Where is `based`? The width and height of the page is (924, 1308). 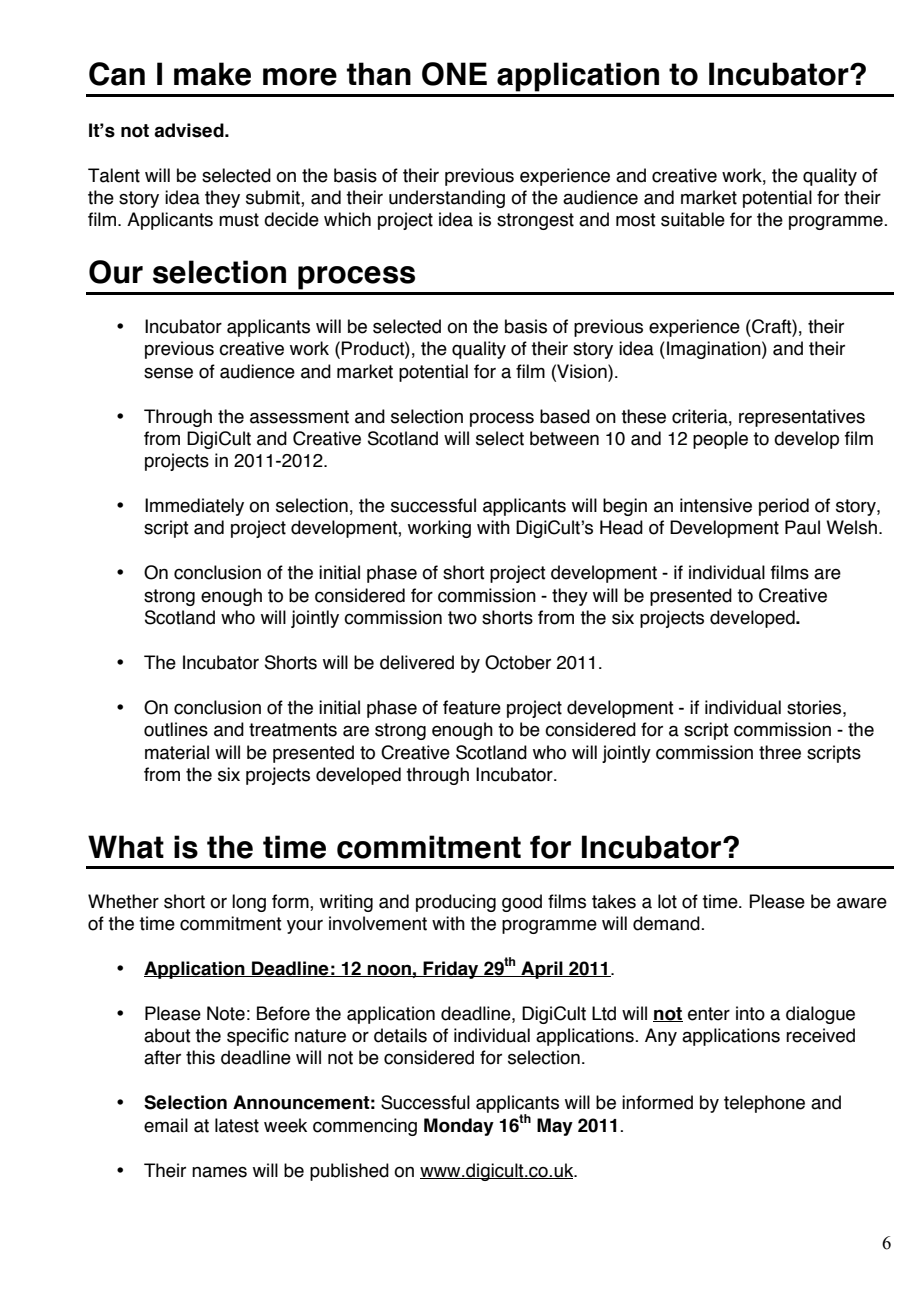 based is located at coordinates (565, 416).
